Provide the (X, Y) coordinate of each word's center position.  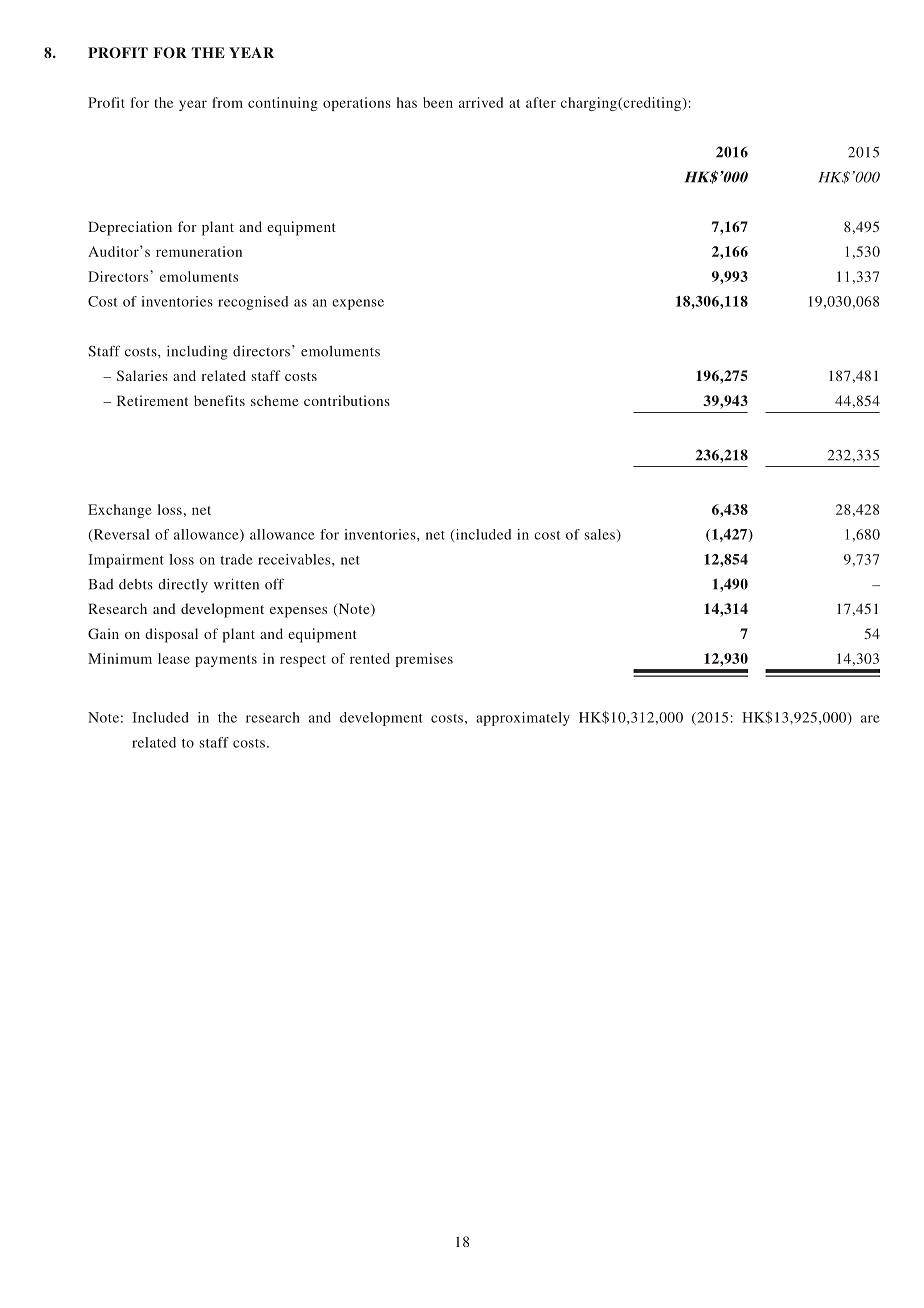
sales (600, 534)
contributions (347, 400)
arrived (481, 102)
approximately (523, 719)
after (541, 102)
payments (226, 661)
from (227, 102)
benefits (219, 400)
